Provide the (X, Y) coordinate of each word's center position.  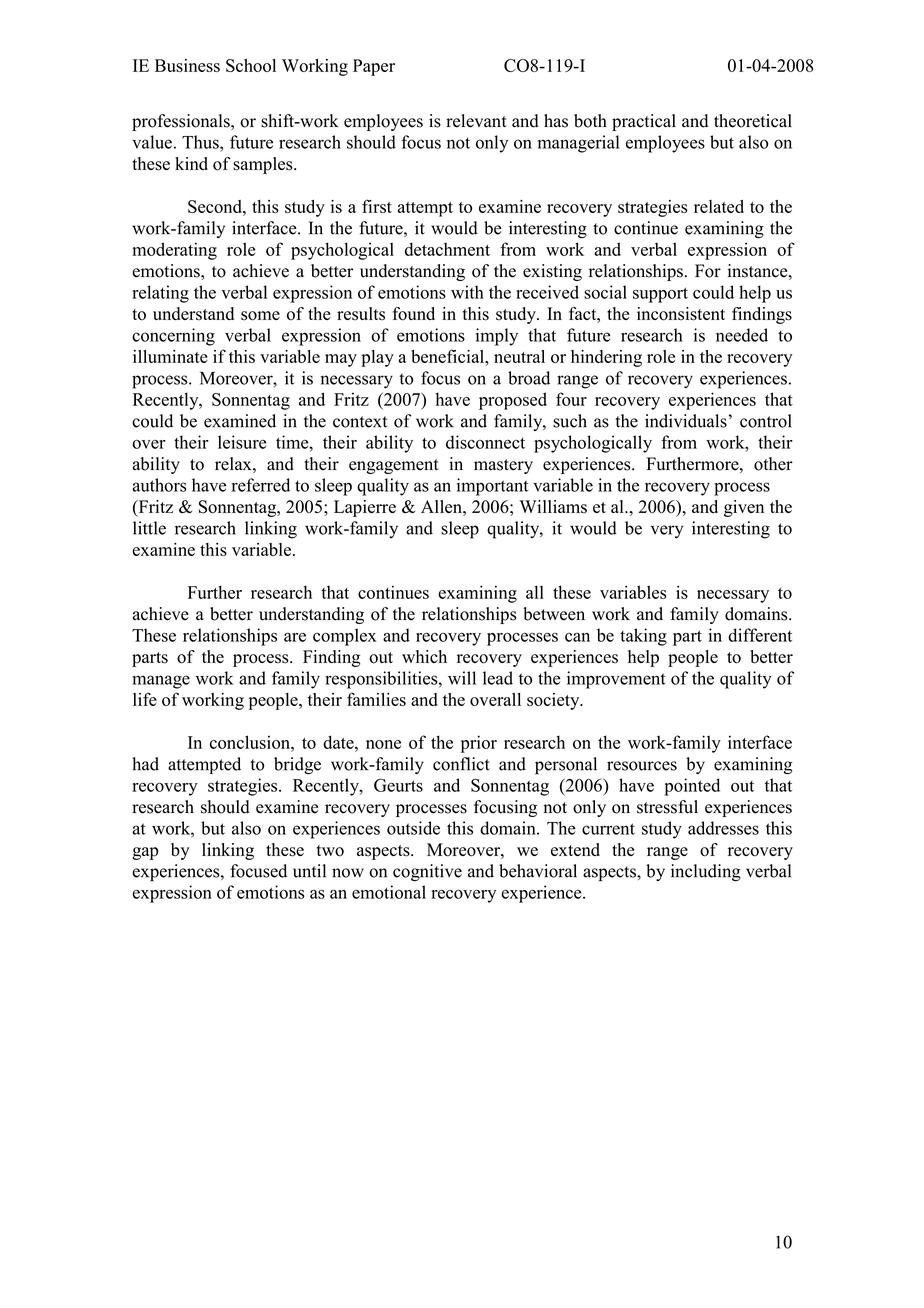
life (145, 699)
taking (643, 637)
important (492, 487)
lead (498, 678)
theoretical (753, 121)
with (467, 292)
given (744, 508)
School (251, 65)
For (708, 271)
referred (261, 485)
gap (145, 853)
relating (160, 294)
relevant (476, 121)
